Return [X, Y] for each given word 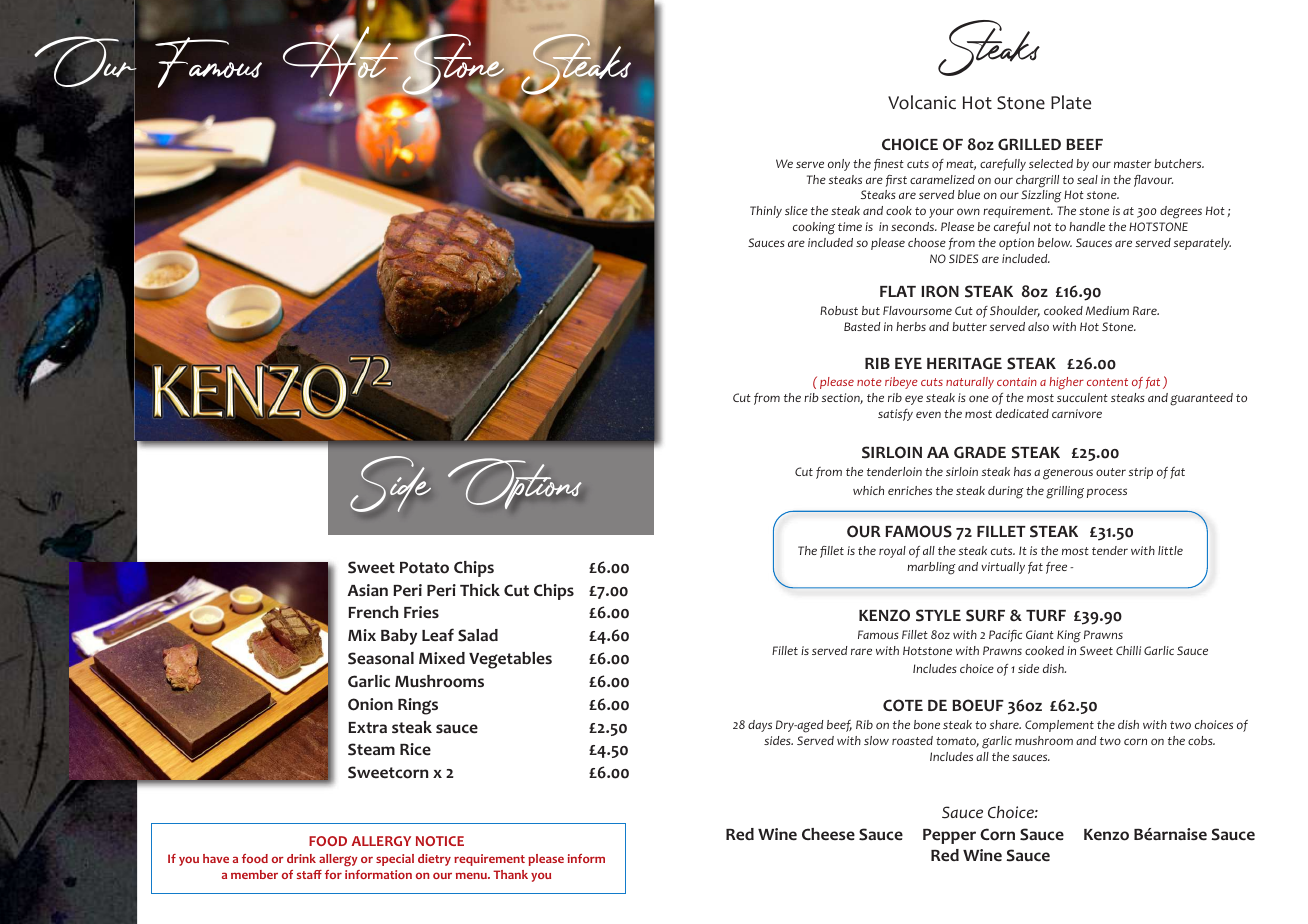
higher [1066, 383]
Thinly [766, 212]
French [373, 612]
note [869, 382]
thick [480, 590]
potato [424, 568]
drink [301, 858]
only [839, 165]
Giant [1040, 634]
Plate [1071, 102]
